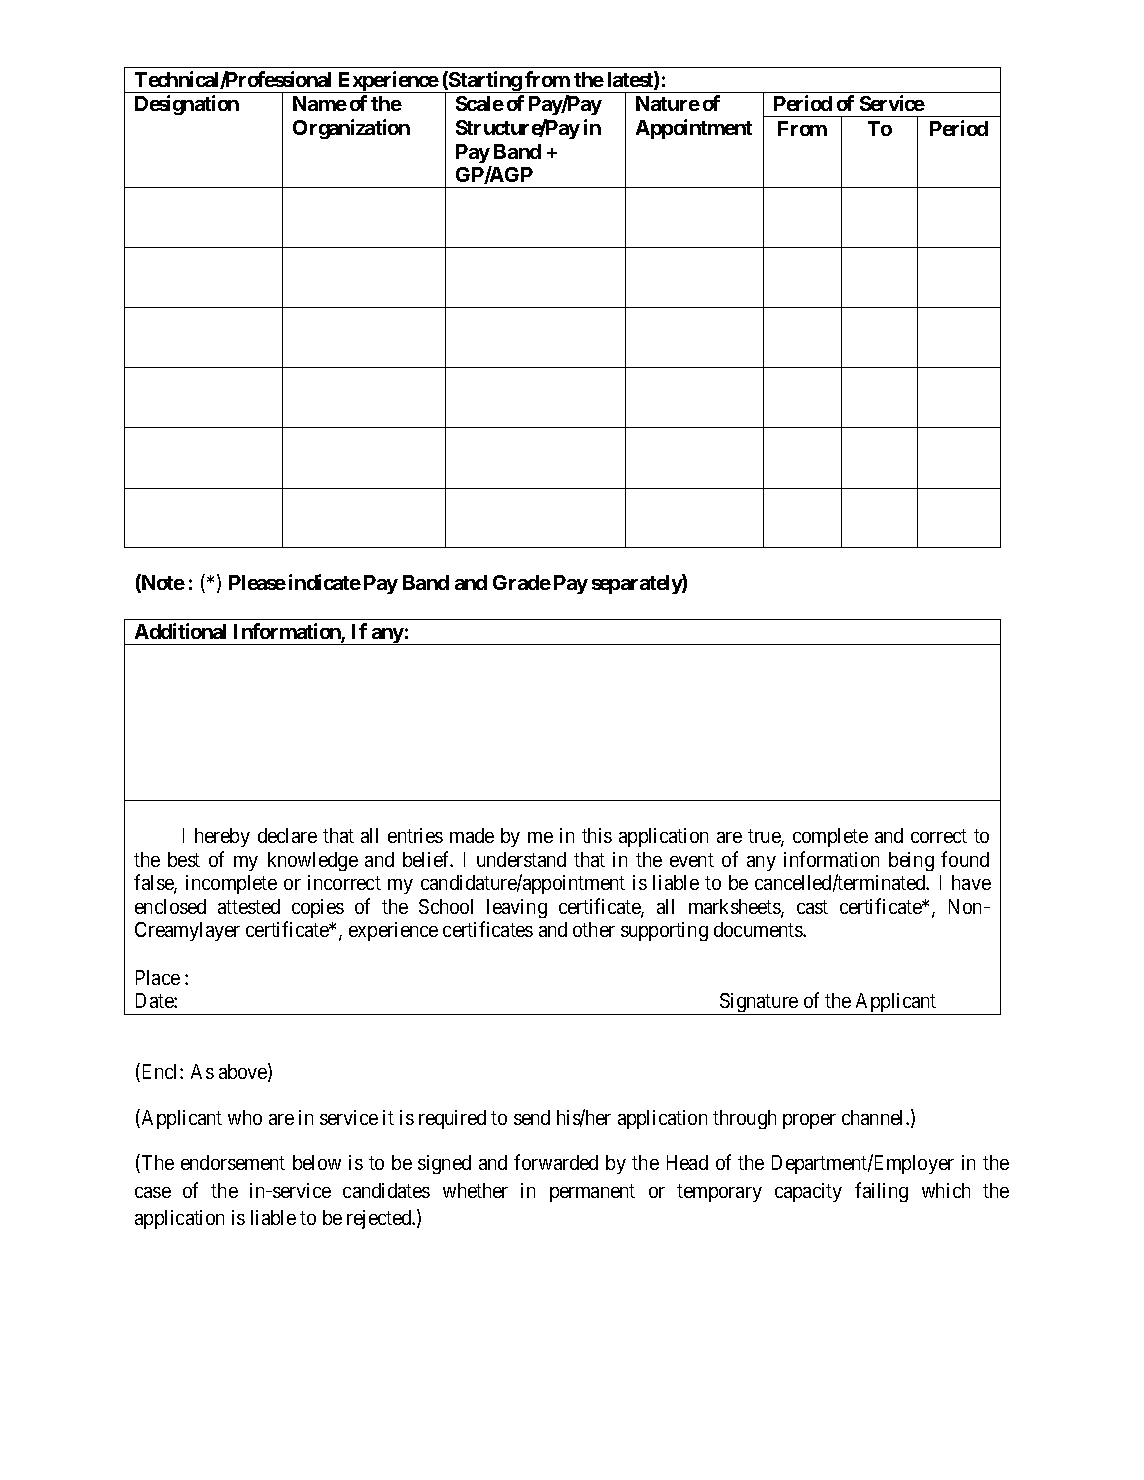  What do you see at coordinates (351, 129) in the page?
I see `Organization` at bounding box center [351, 129].
